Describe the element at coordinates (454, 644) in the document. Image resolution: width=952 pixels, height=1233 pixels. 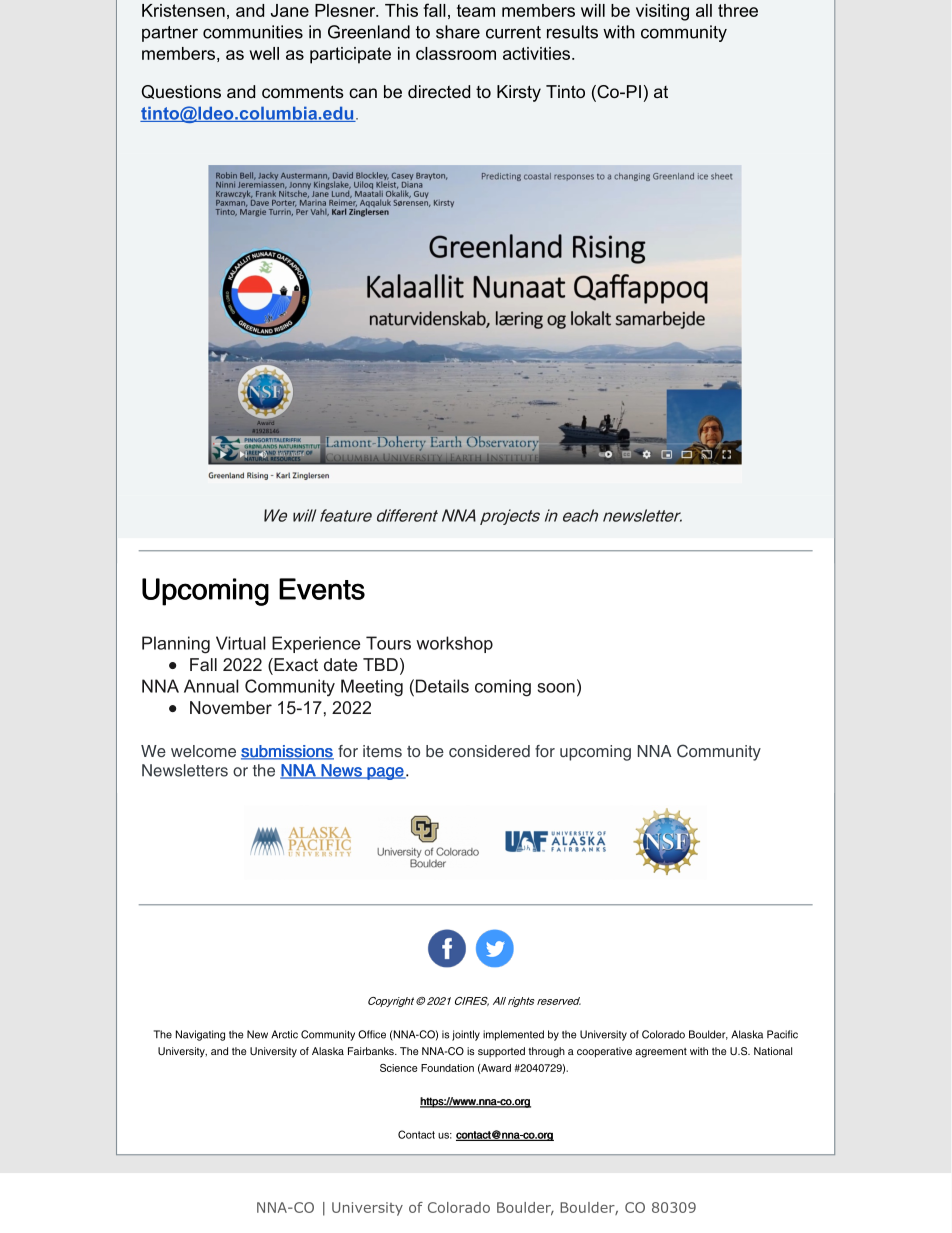
I see `workshop` at that location.
